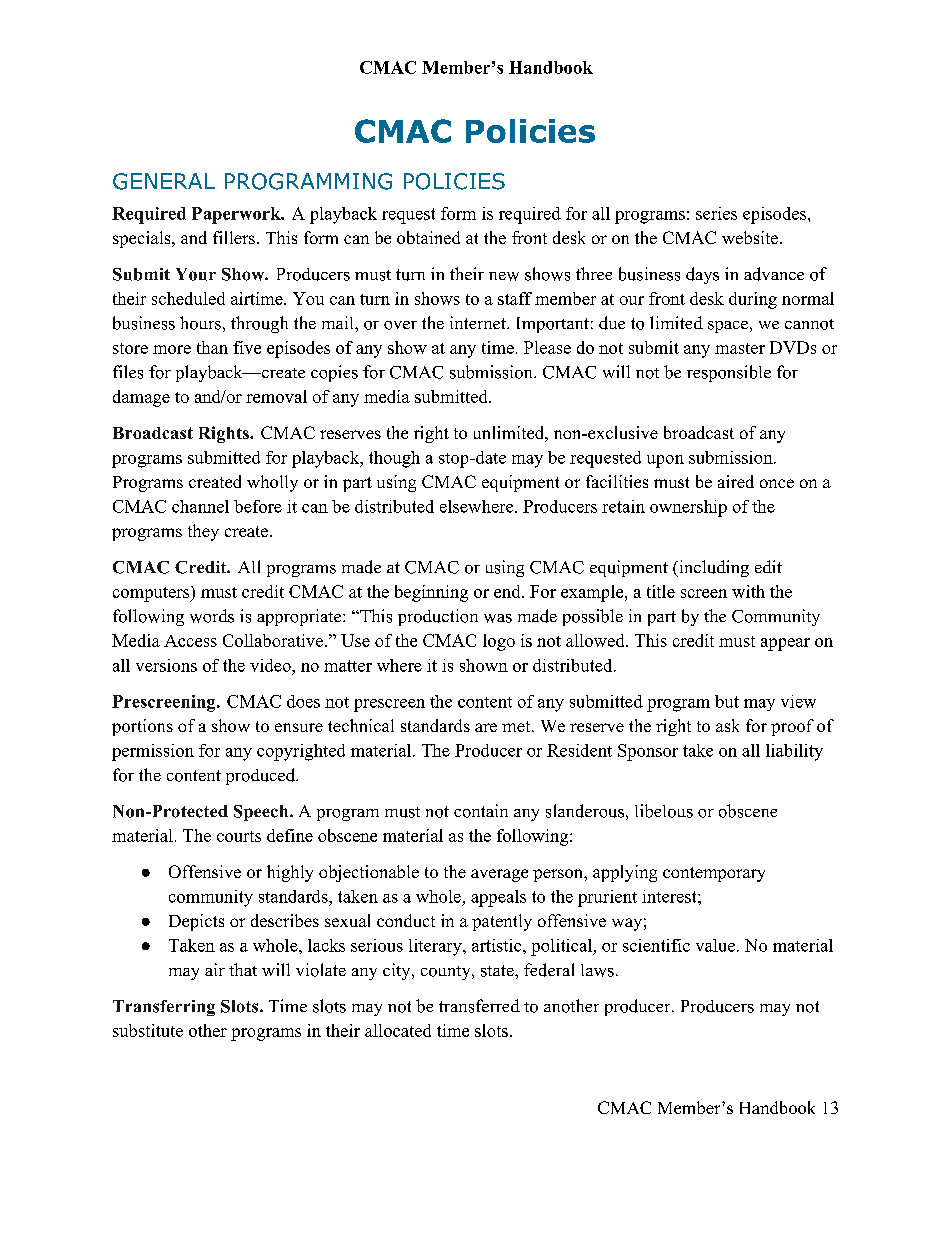 The height and width of the page is (1233, 952). Describe the element at coordinates (479, 1006) in the page. I see `transferred` at that location.
